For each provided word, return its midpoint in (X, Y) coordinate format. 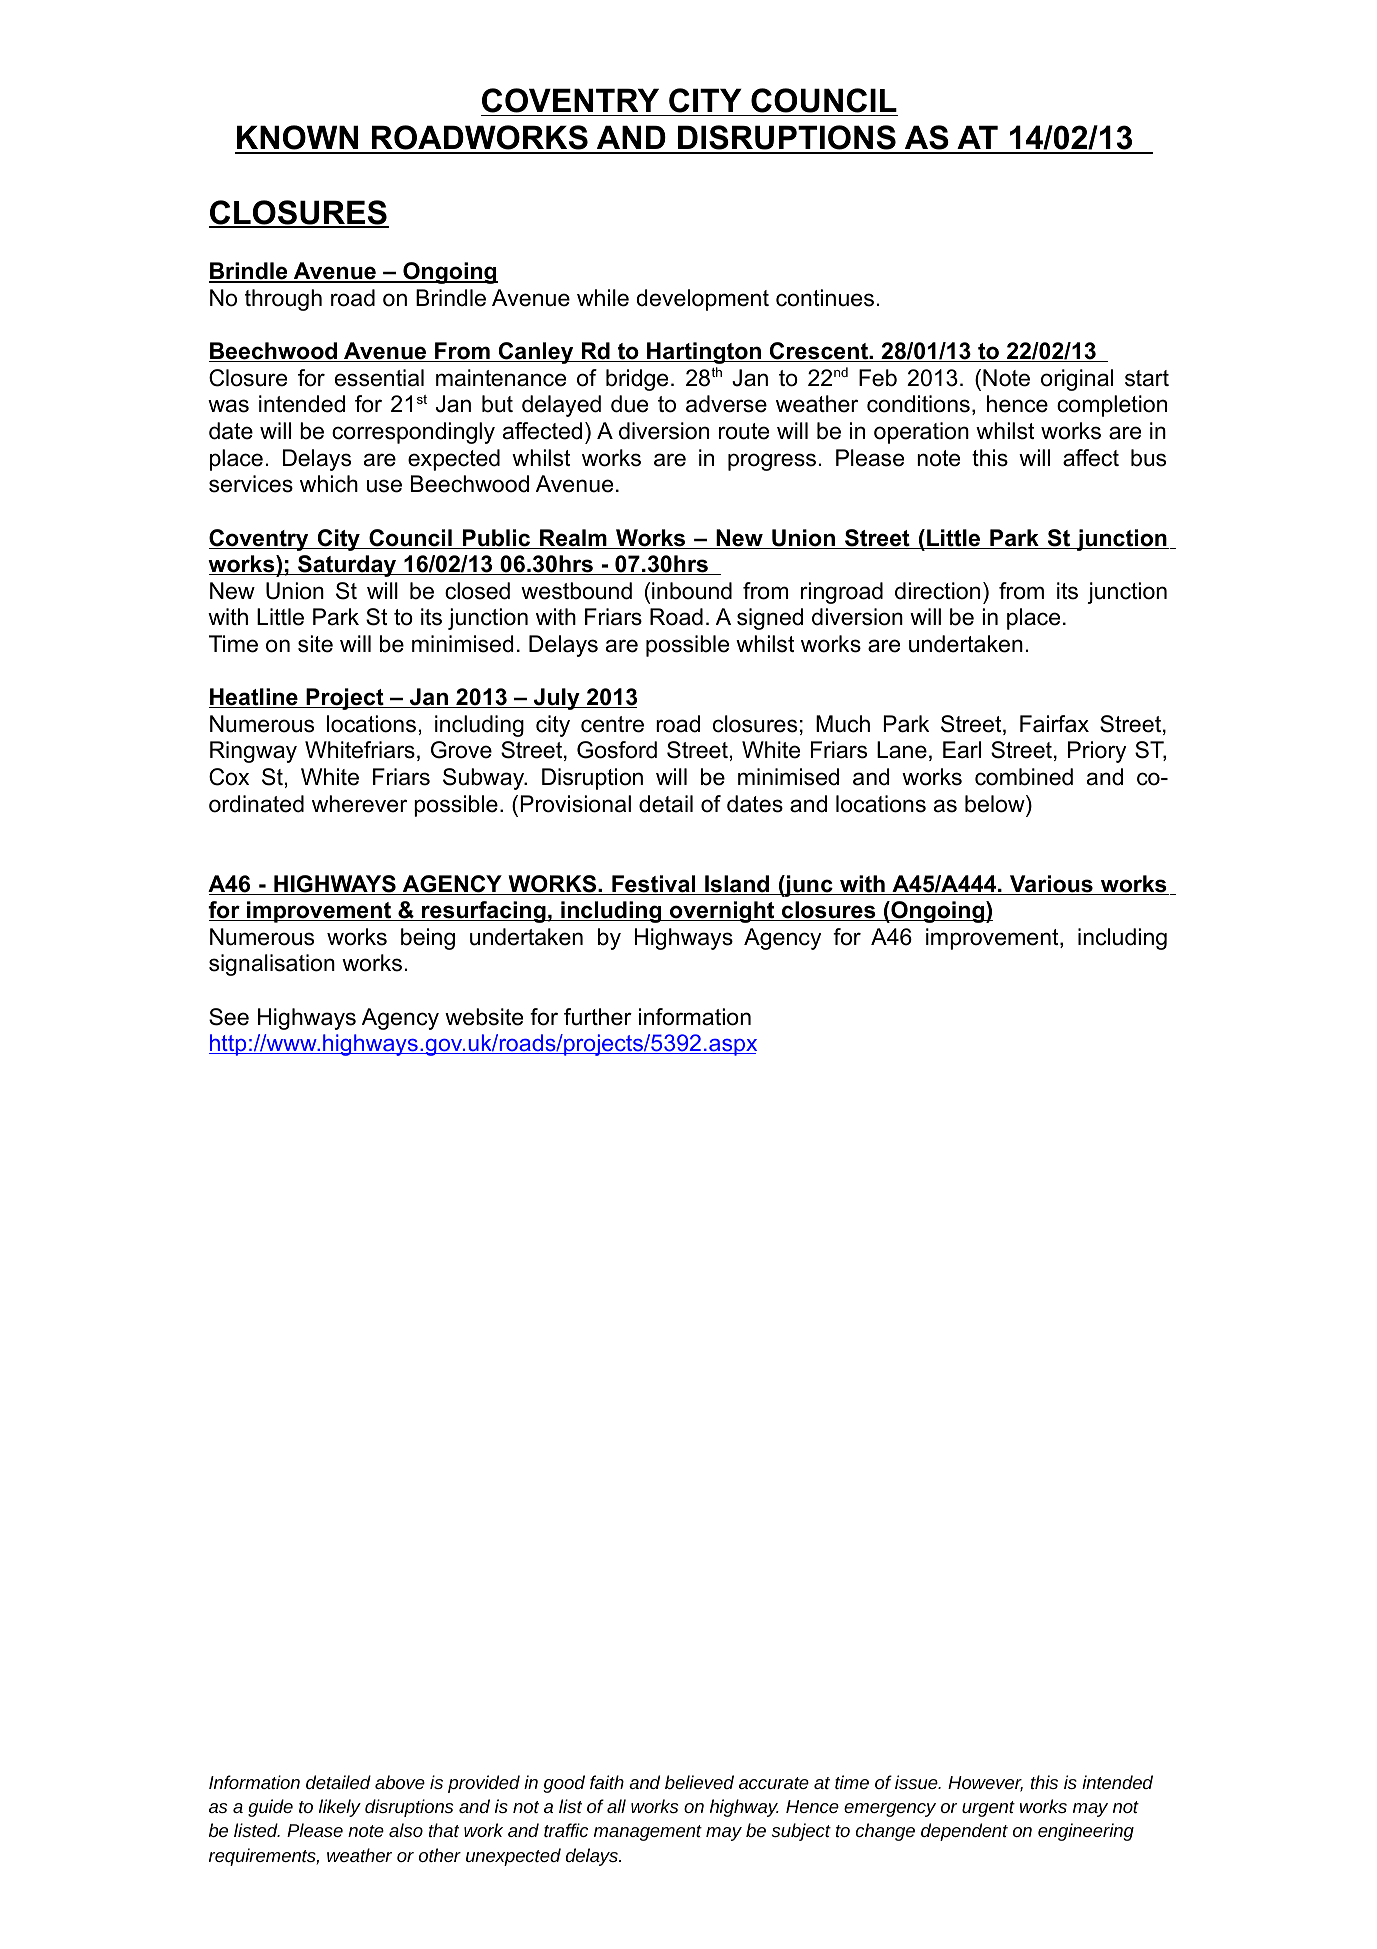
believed (699, 1782)
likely (340, 1808)
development (703, 300)
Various (1051, 885)
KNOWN (298, 139)
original (1077, 380)
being (428, 939)
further (598, 1017)
